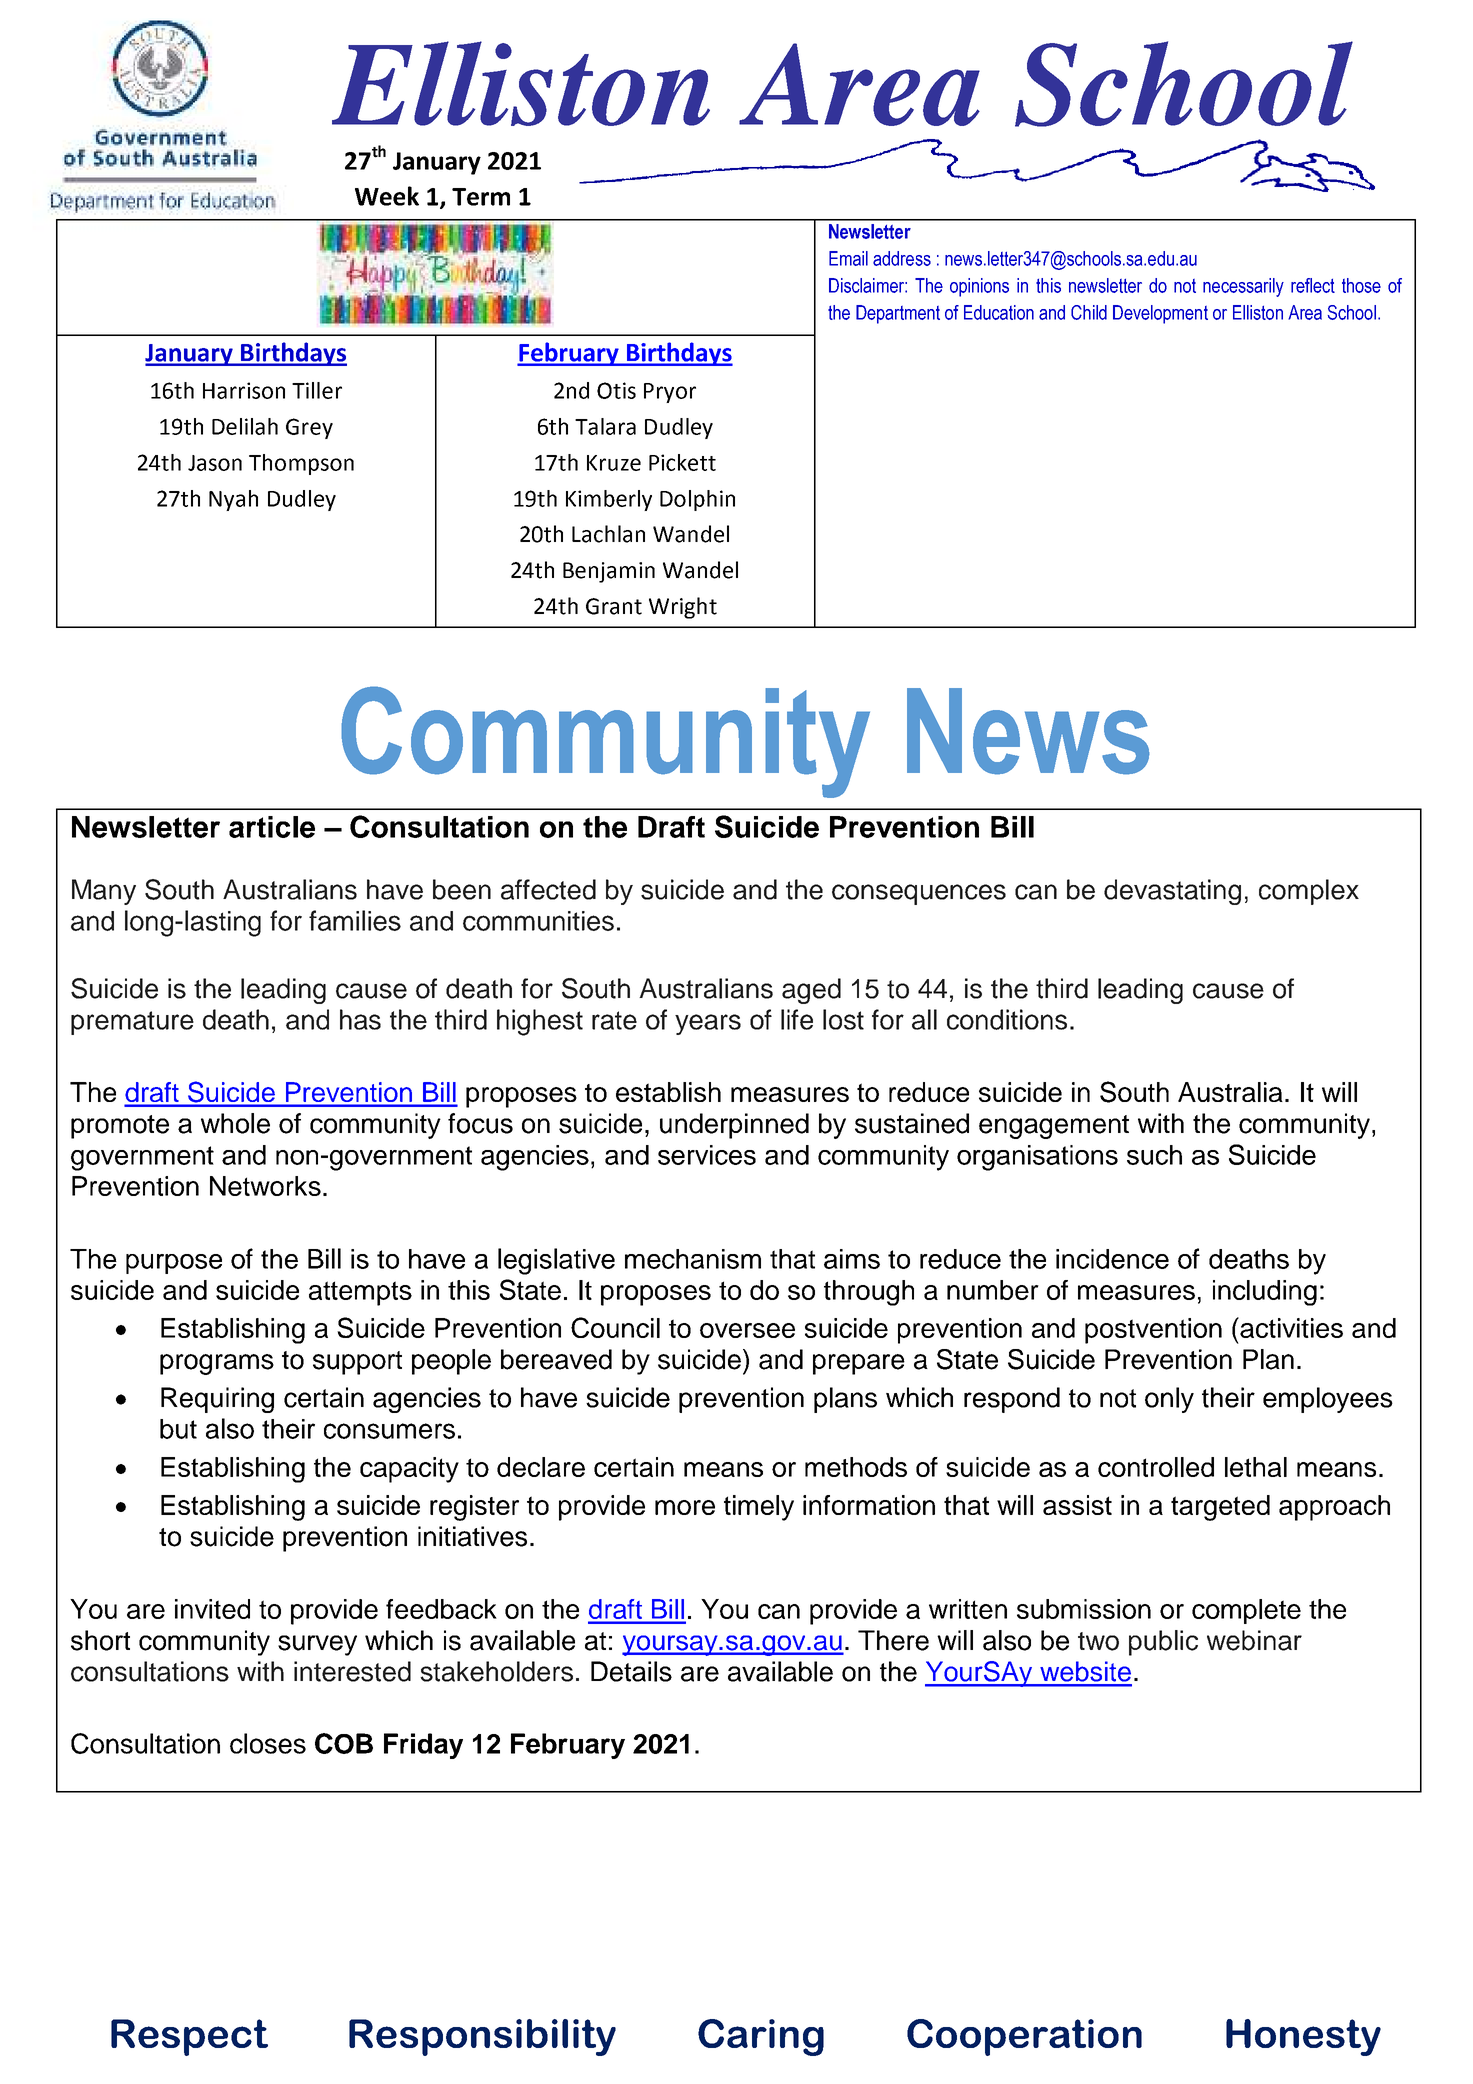  What do you see at coordinates (1172, 892) in the screenshot?
I see `devastating` at bounding box center [1172, 892].
